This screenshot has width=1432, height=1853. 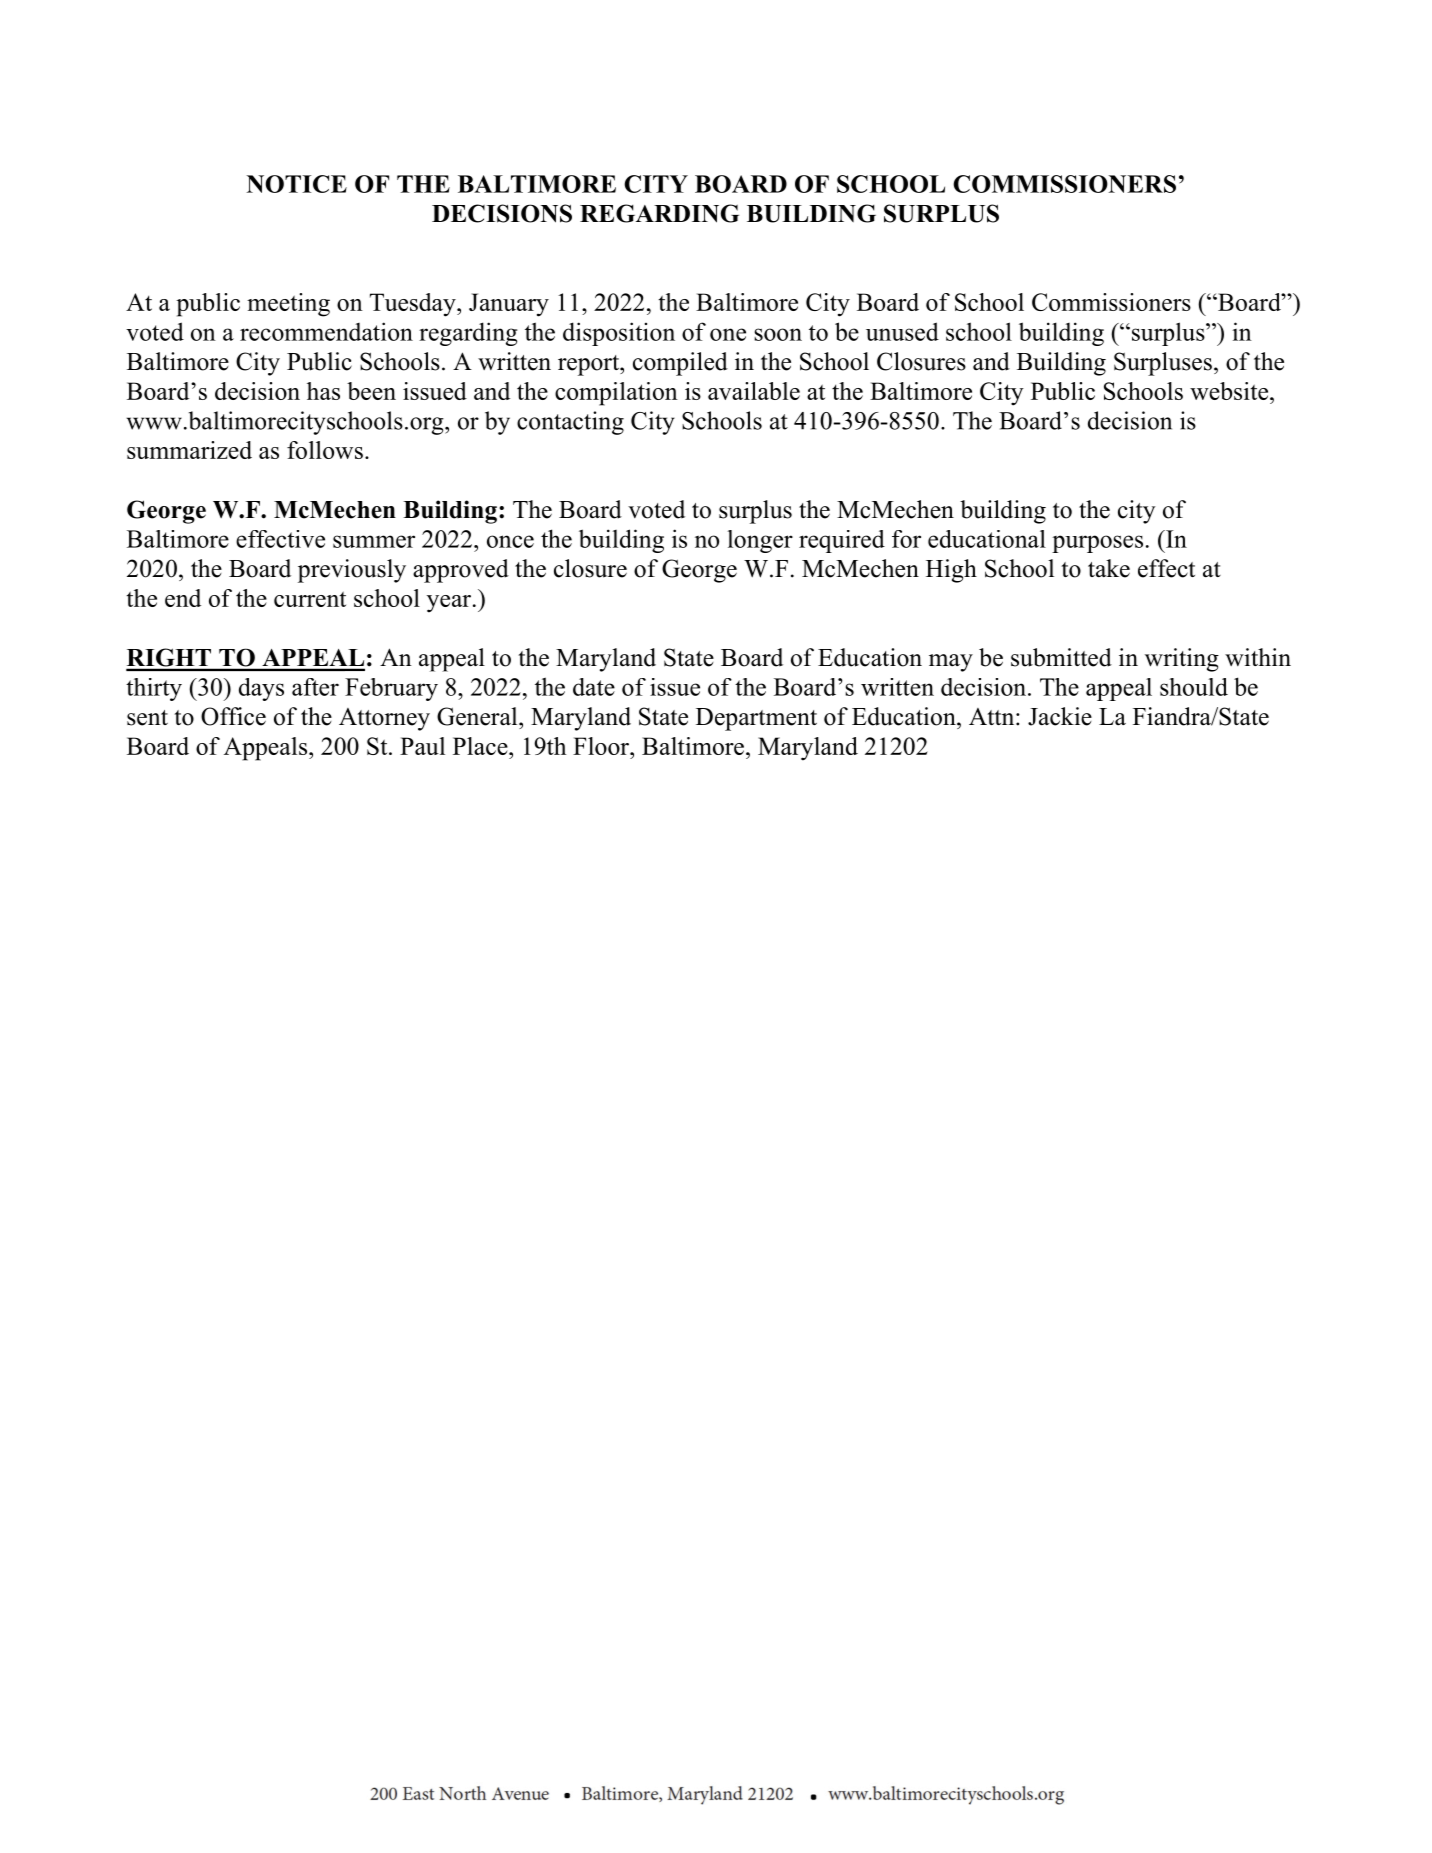 I want to click on NOTICE, so click(x=296, y=184).
